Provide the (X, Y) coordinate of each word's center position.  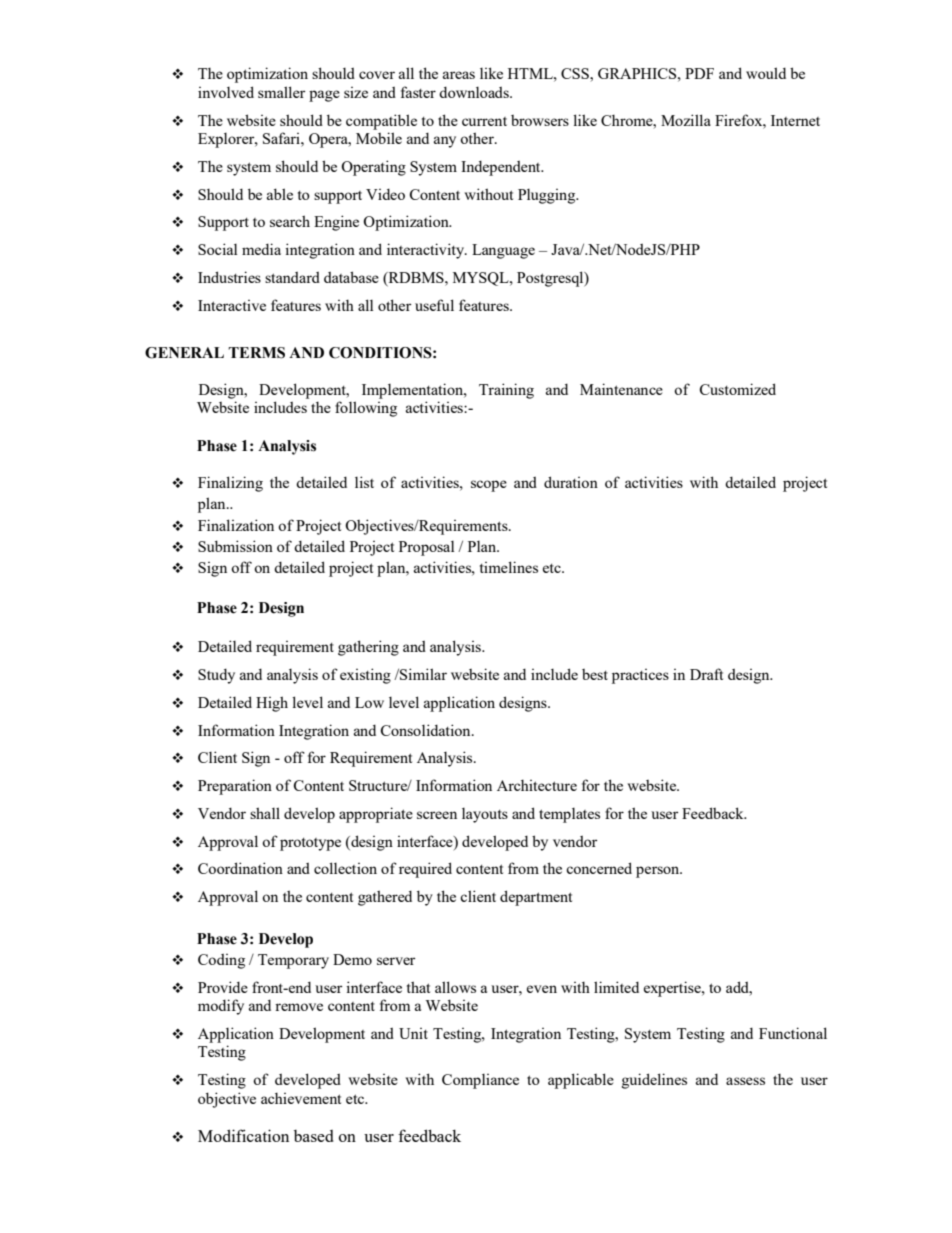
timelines (509, 567)
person (659, 872)
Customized (737, 389)
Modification (243, 1135)
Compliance (480, 1081)
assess (745, 1081)
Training (506, 391)
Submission (235, 546)
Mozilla (686, 120)
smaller (282, 92)
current (484, 121)
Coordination (240, 868)
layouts (485, 815)
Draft (706, 674)
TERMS (256, 353)
